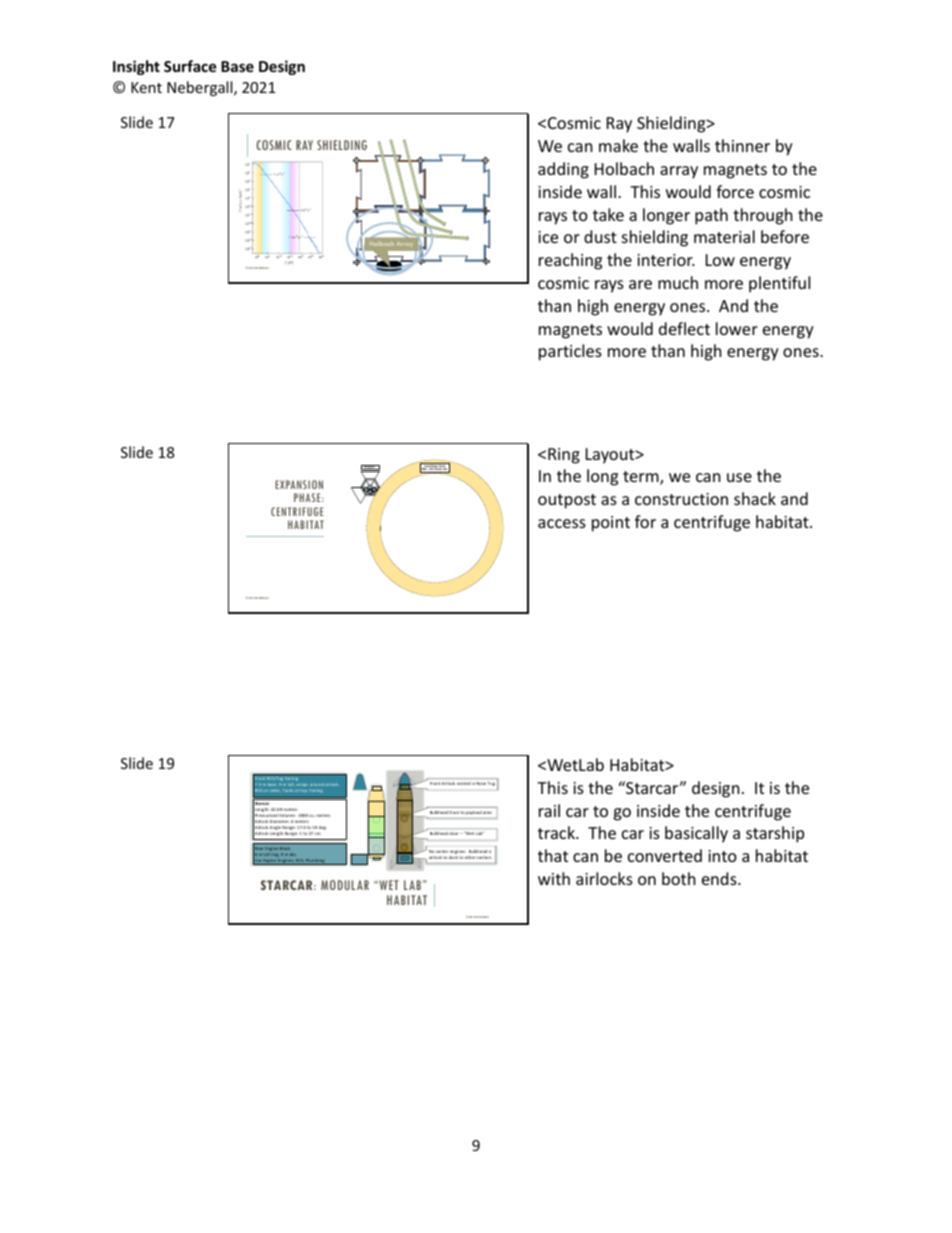  I want to click on EXPANSION, so click(299, 484).
